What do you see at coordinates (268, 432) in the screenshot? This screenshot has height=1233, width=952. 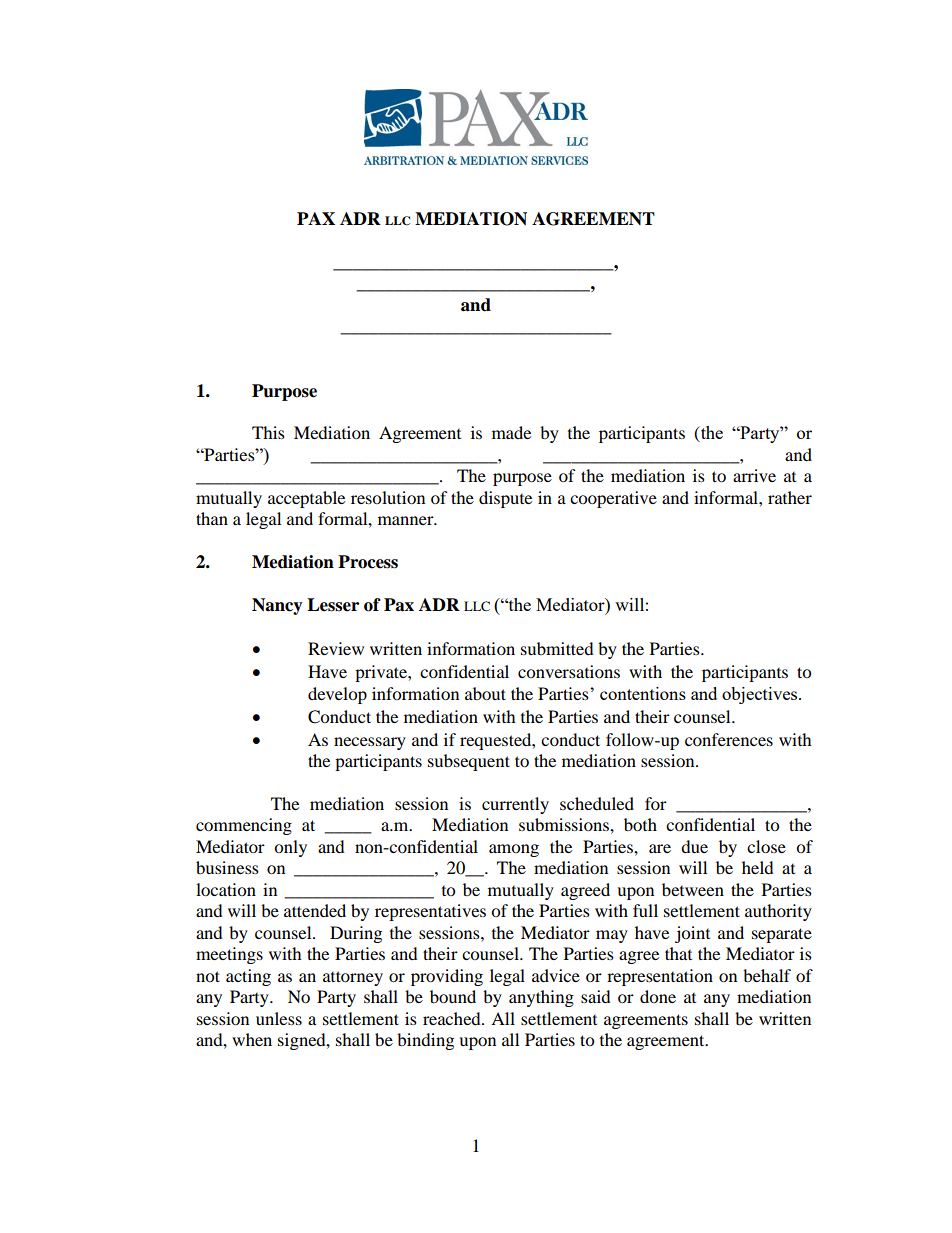 I see `This` at bounding box center [268, 432].
